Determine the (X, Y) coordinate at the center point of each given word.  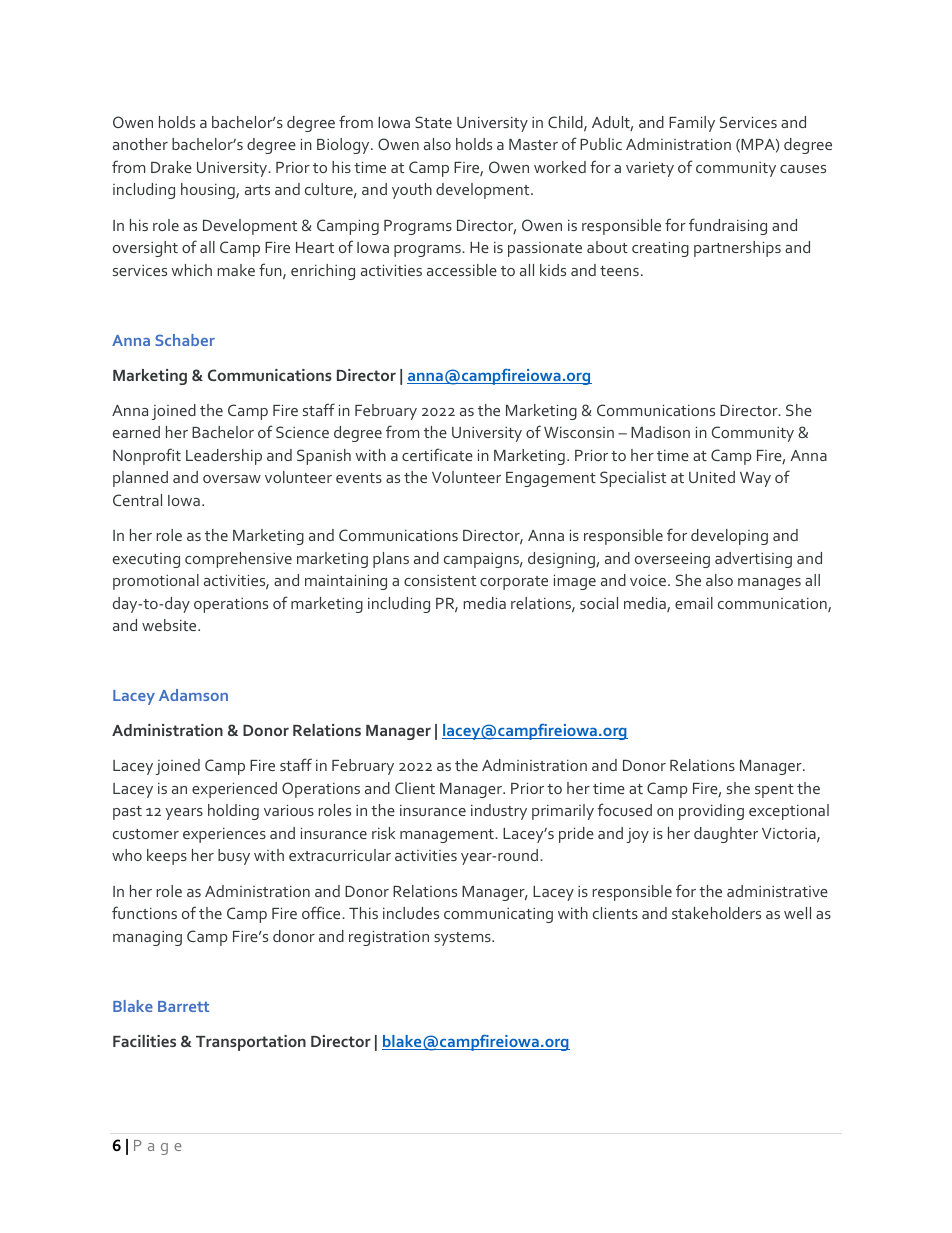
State (433, 122)
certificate (437, 454)
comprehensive (238, 560)
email (694, 603)
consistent (440, 580)
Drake (171, 167)
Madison (660, 432)
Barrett (183, 1006)
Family (692, 124)
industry (499, 812)
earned (136, 432)
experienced (234, 790)
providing (711, 812)
